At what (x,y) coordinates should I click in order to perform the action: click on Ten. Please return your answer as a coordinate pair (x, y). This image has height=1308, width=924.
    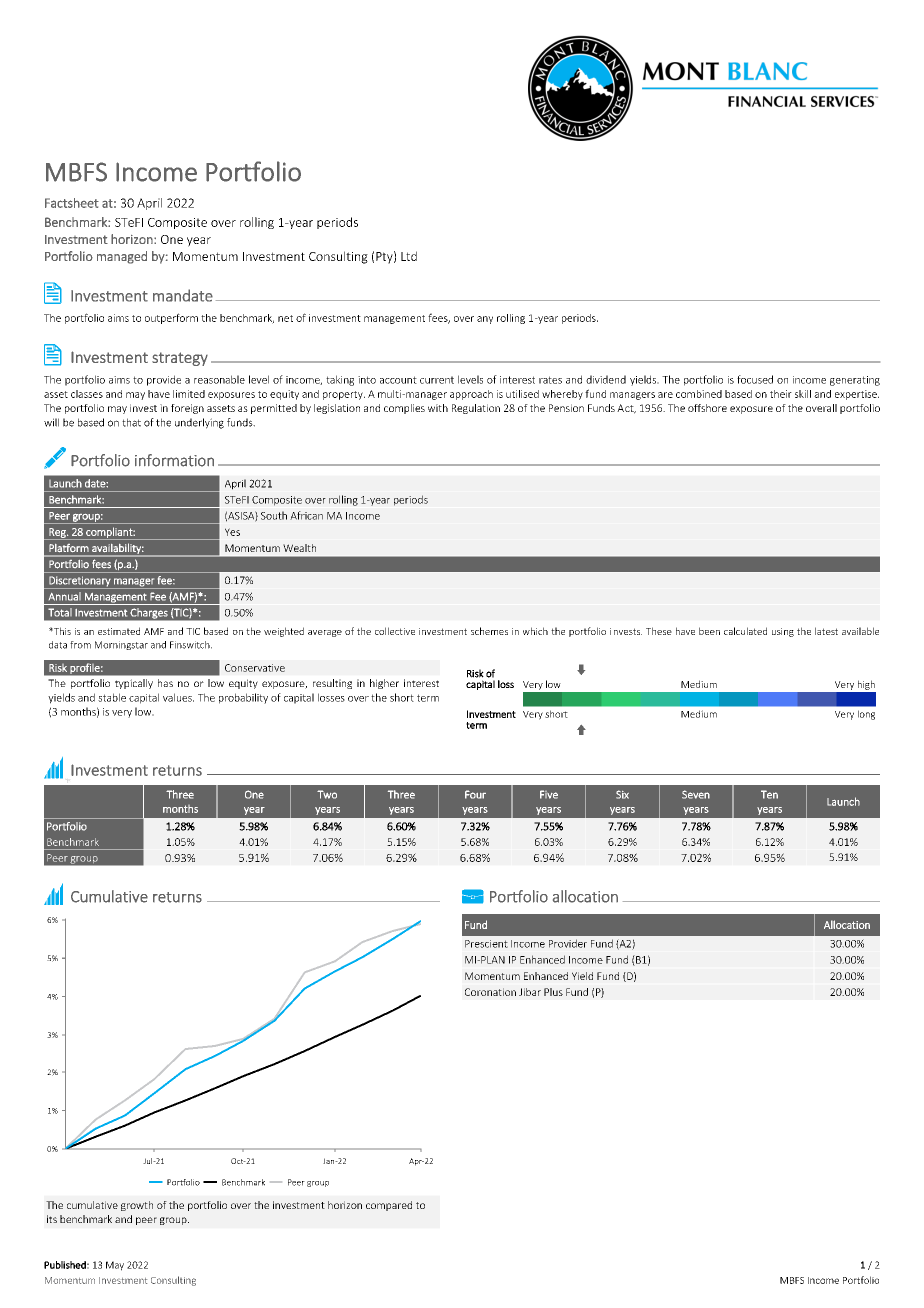
    Looking at the image, I should click on (769, 794).
